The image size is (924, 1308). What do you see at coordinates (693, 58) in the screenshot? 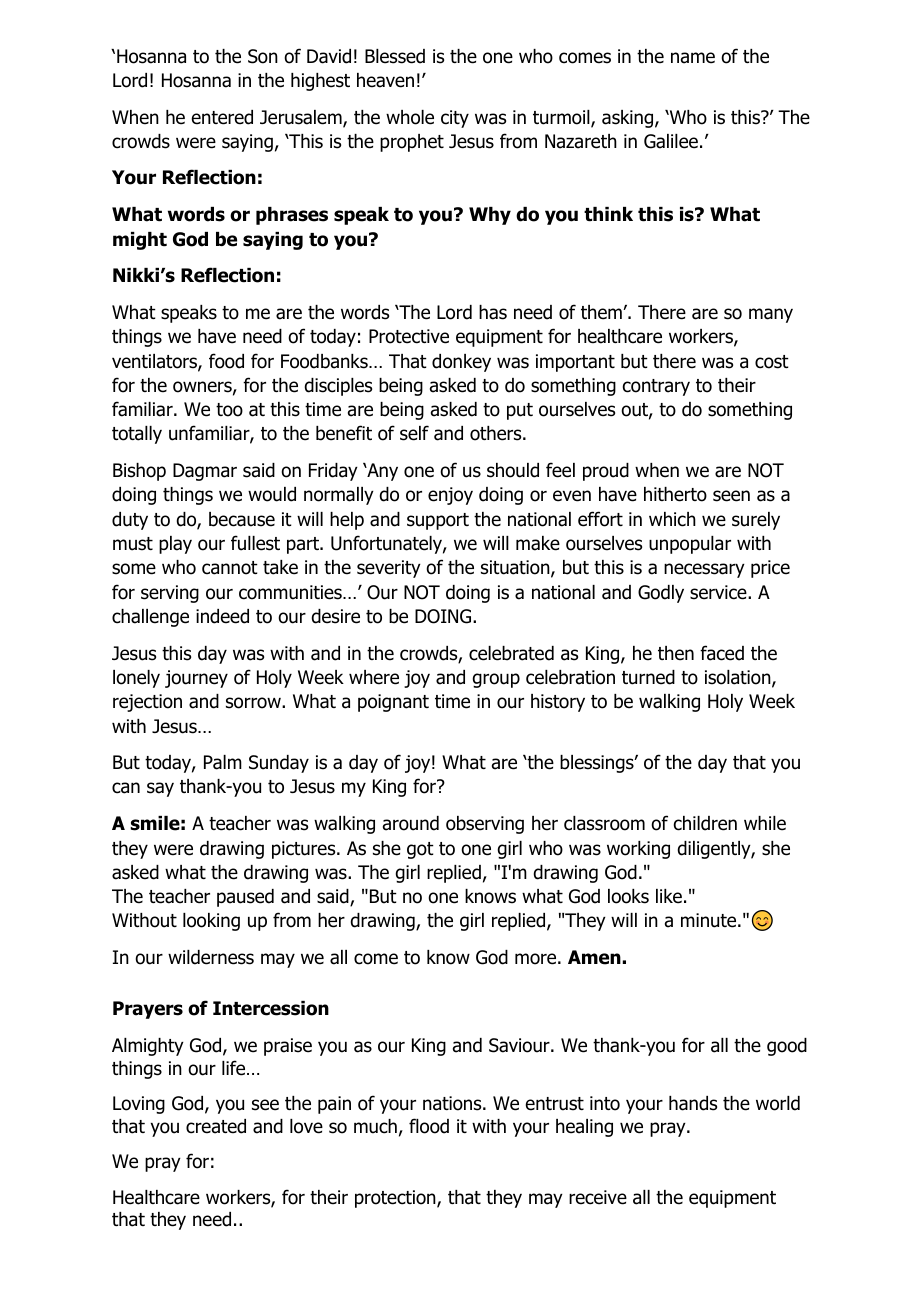
I see `name` at bounding box center [693, 58].
